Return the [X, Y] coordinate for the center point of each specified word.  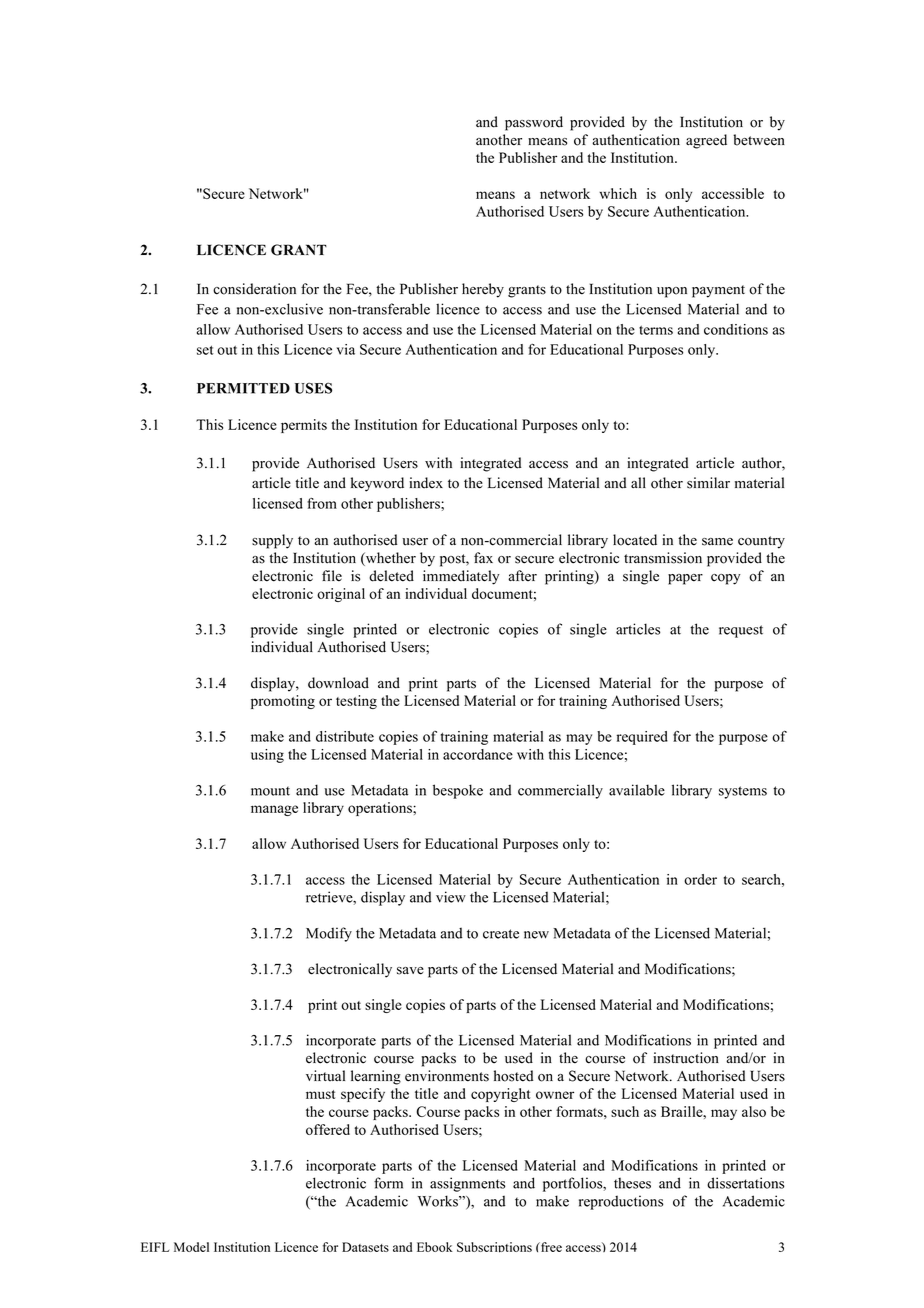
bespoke [458, 791]
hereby [483, 290]
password [534, 123]
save [410, 971]
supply [272, 541]
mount [270, 791]
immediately [461, 577]
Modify [329, 934]
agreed [706, 141]
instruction [686, 1058]
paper [685, 579]
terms [656, 330]
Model [191, 1247]
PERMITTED [243, 388]
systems [743, 792]
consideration [254, 289]
